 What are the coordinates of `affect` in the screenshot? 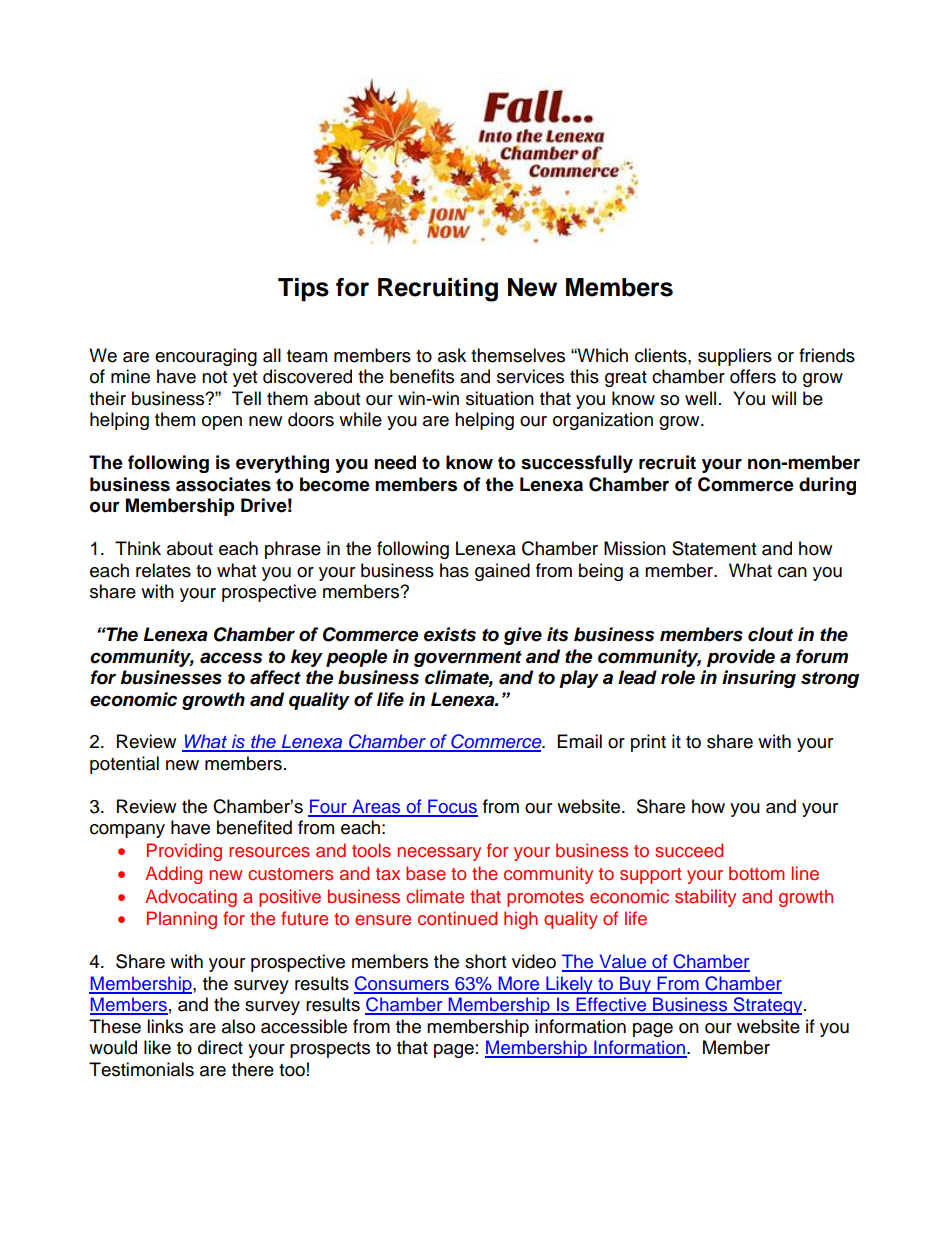 It's located at (275, 677).
